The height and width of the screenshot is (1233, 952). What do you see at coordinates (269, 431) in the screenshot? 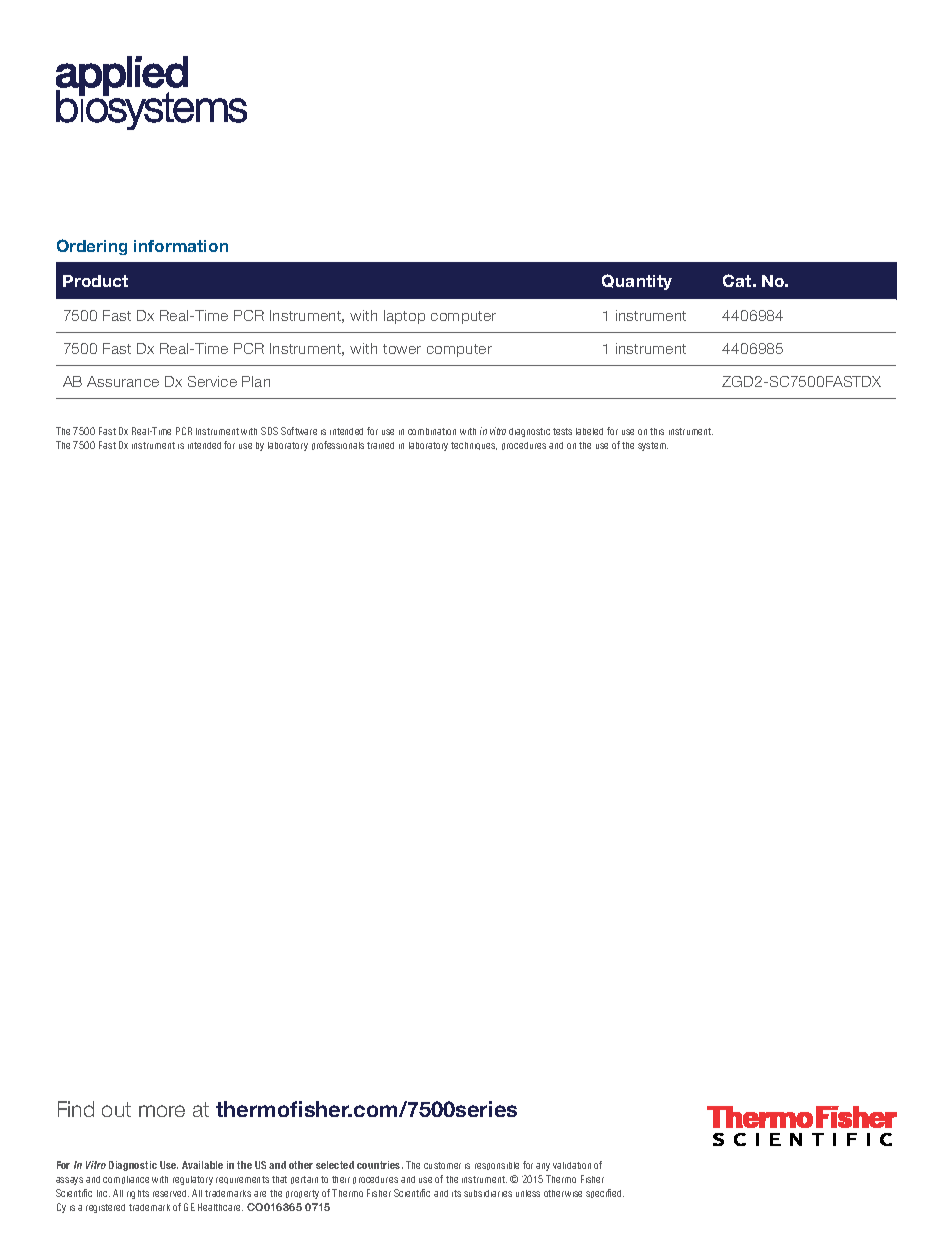
I see `SDS` at bounding box center [269, 431].
